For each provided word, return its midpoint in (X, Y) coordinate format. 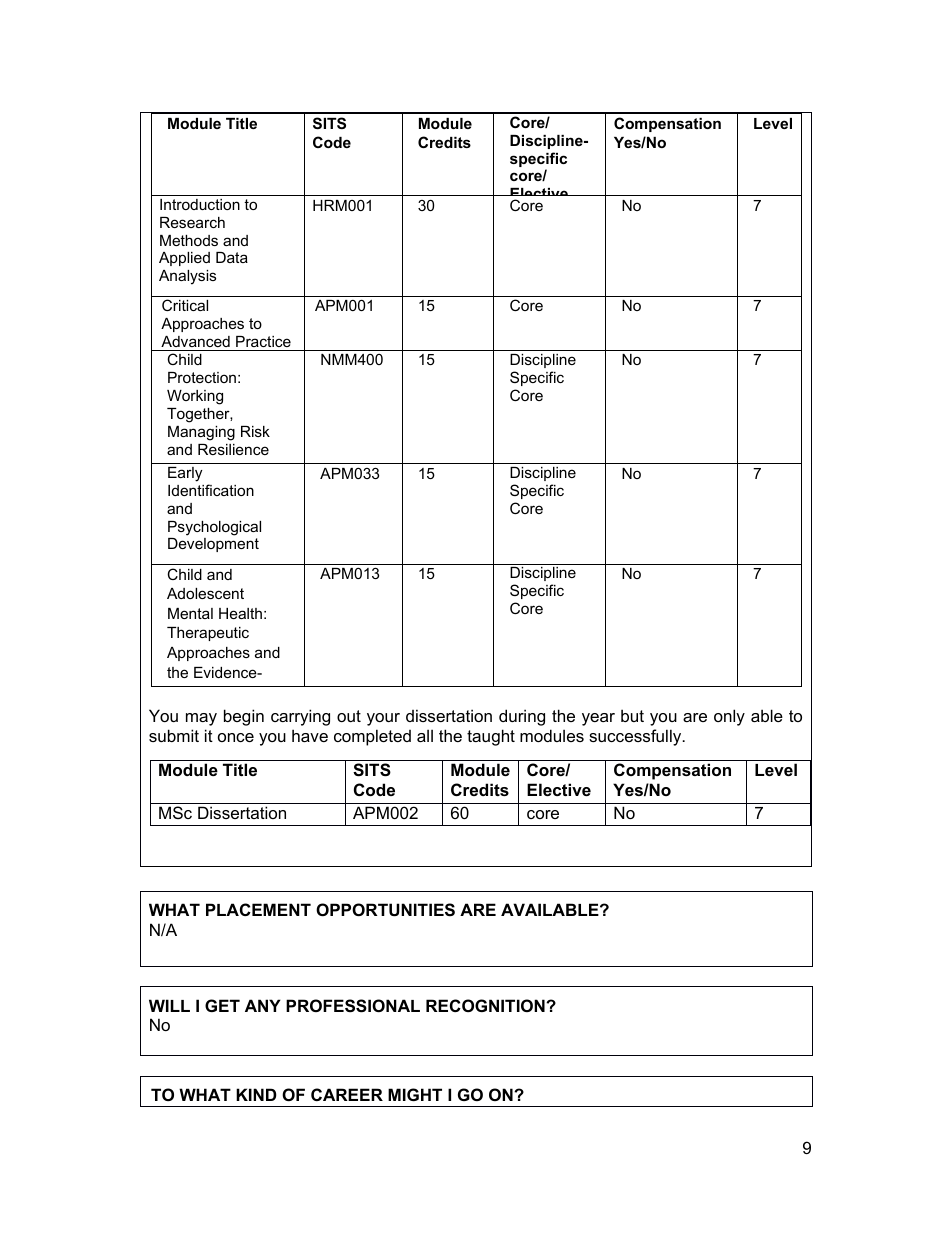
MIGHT (415, 1094)
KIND (256, 1094)
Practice (263, 341)
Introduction (200, 204)
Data (232, 257)
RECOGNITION (486, 1005)
